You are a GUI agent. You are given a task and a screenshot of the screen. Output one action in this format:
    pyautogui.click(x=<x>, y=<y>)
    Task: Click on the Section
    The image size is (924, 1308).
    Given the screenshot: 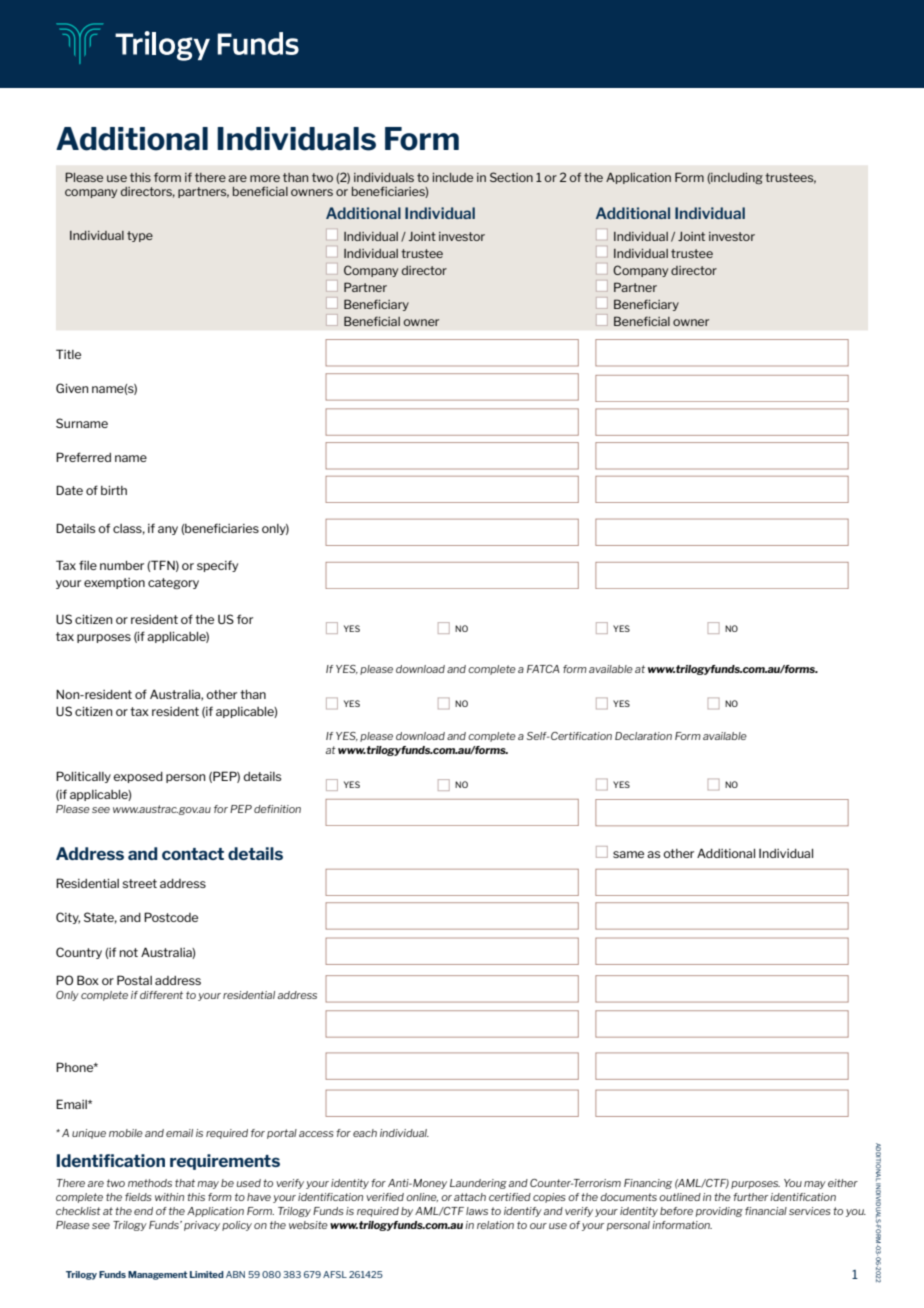 What is the action you would take?
    pyautogui.click(x=511, y=177)
